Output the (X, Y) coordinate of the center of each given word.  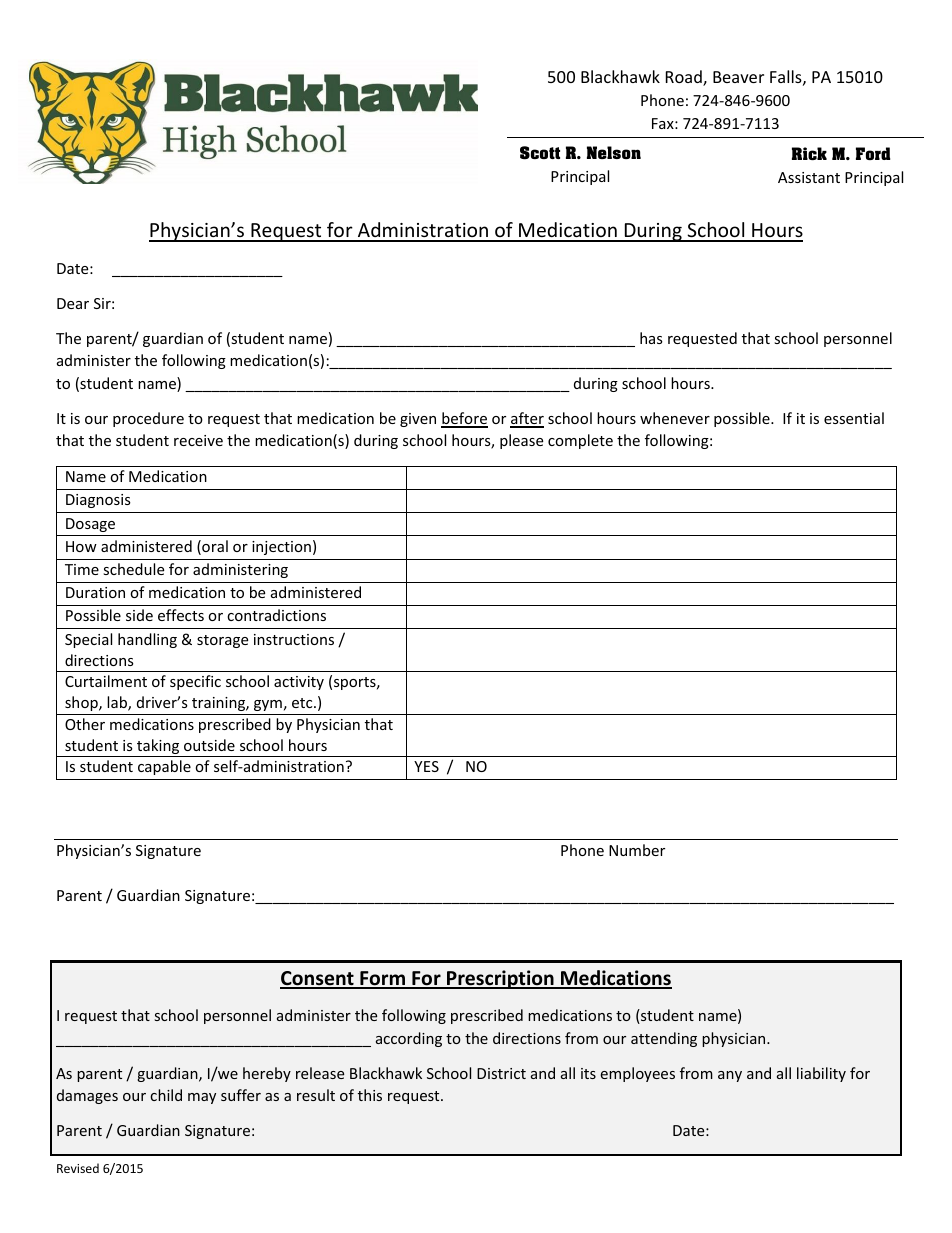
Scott (540, 153)
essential (854, 418)
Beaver (738, 77)
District (501, 1073)
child (166, 1095)
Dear (73, 303)
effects (181, 615)
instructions (294, 639)
